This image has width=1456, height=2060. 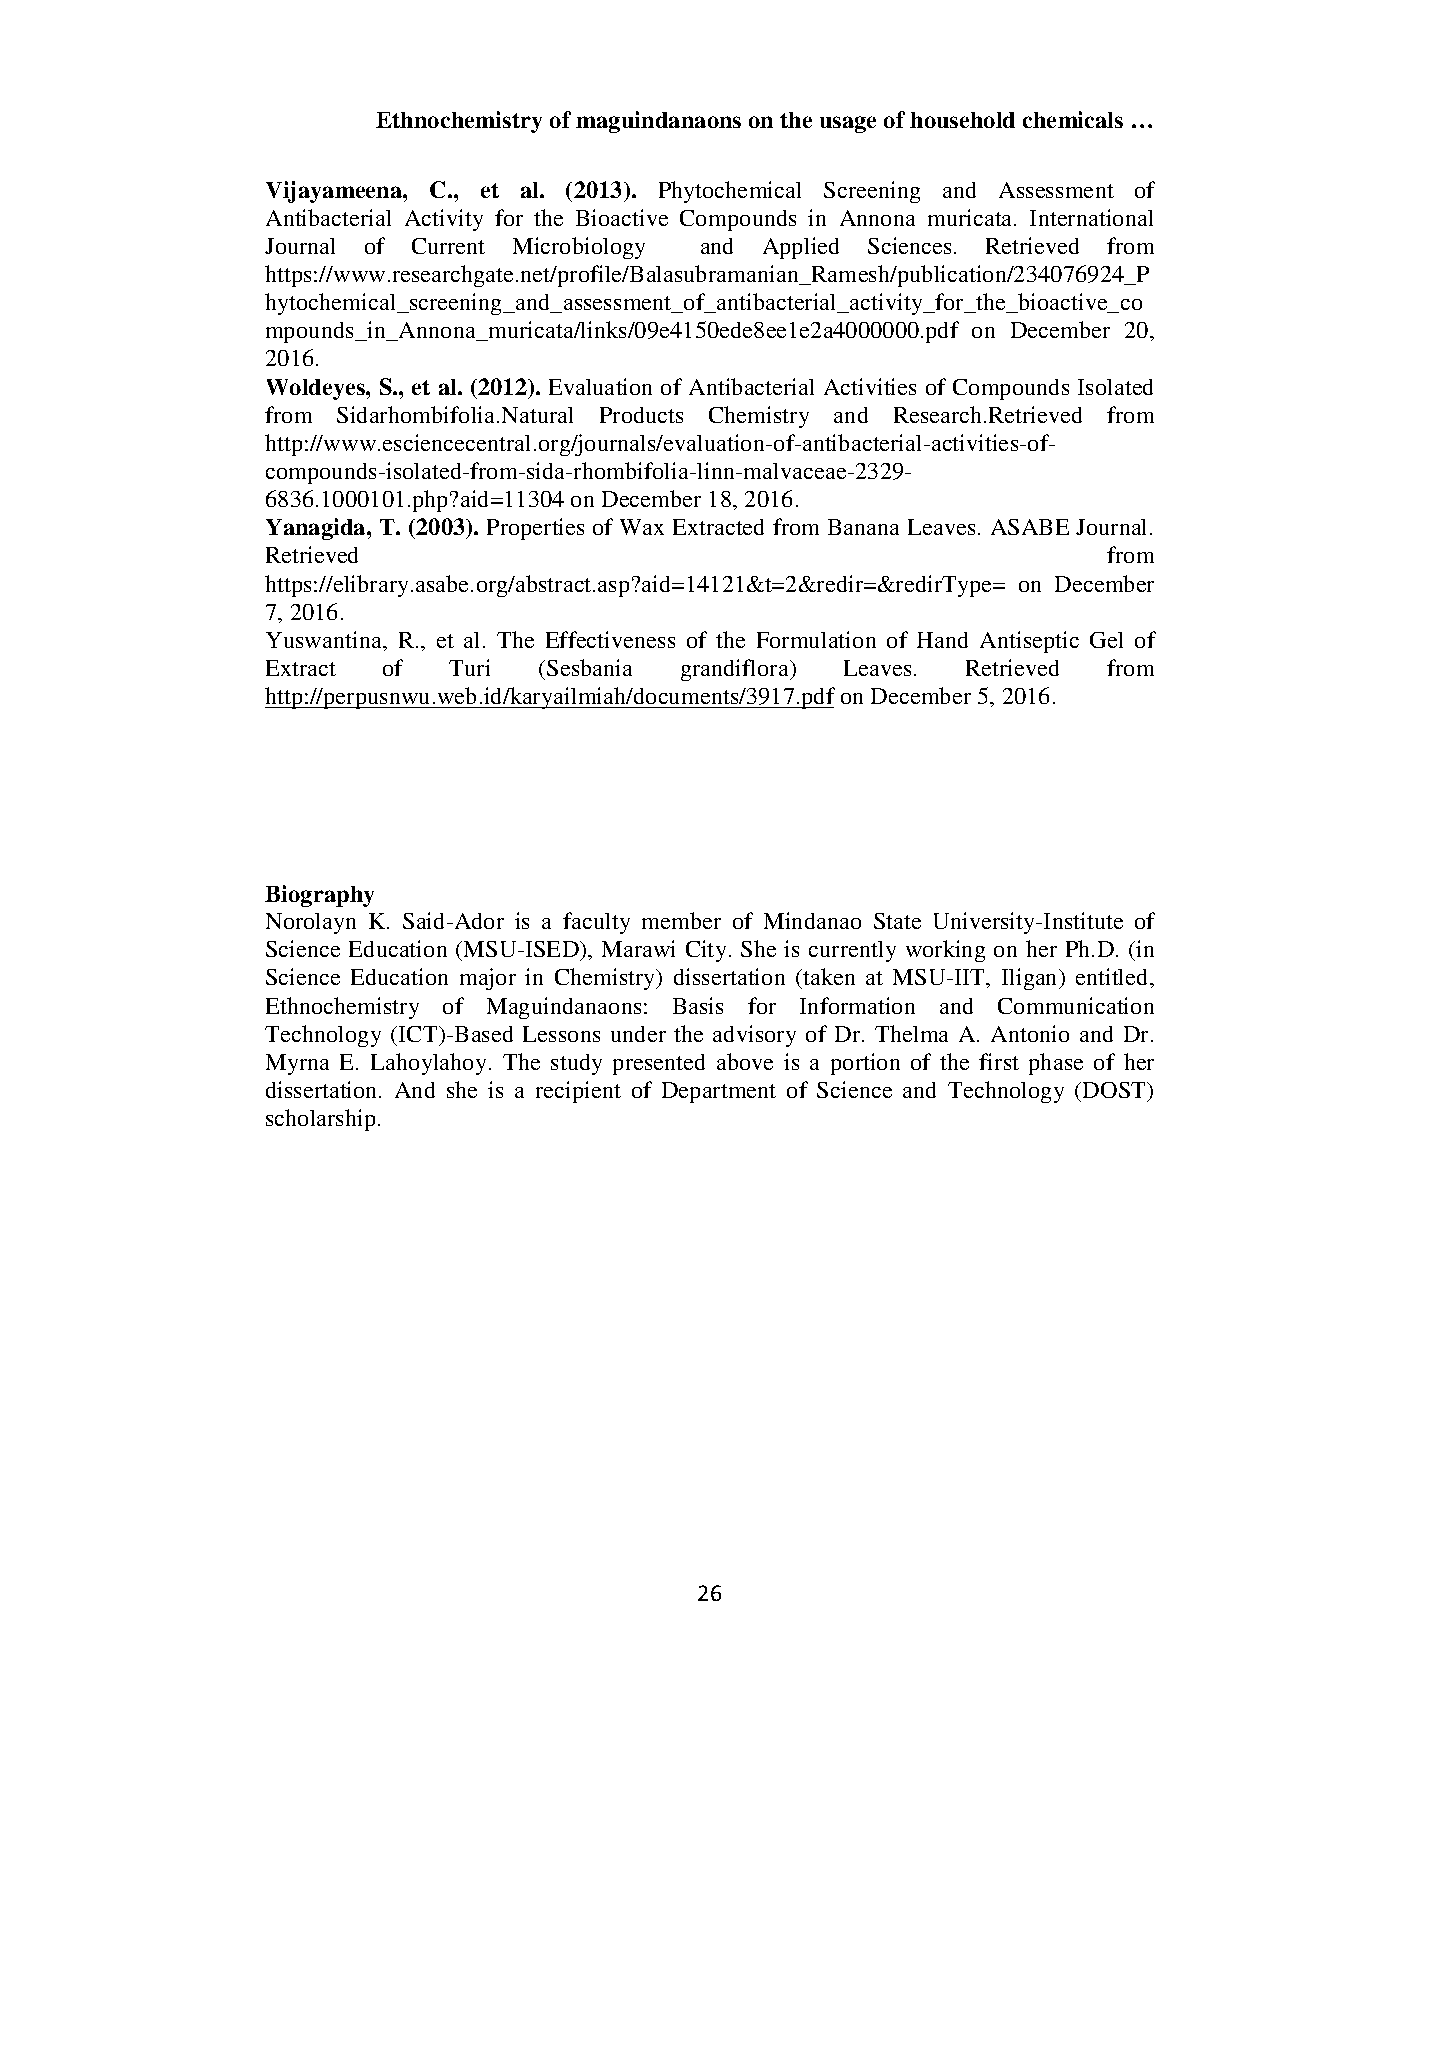 I want to click on Products, so click(x=641, y=415).
